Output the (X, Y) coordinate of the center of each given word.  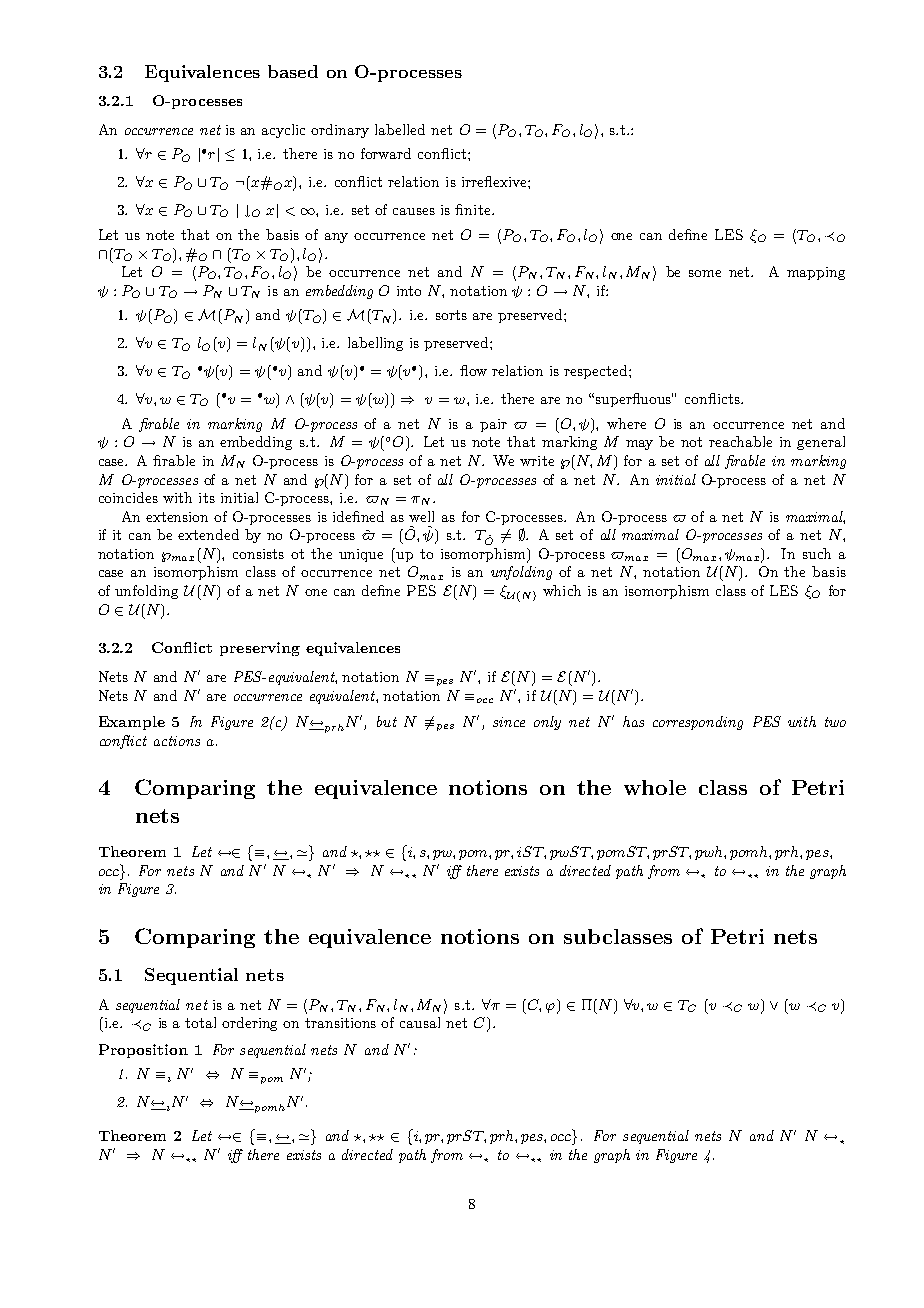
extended (208, 534)
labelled (400, 129)
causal (420, 1022)
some (705, 273)
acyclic (283, 131)
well (421, 516)
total (200, 1022)
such (817, 553)
